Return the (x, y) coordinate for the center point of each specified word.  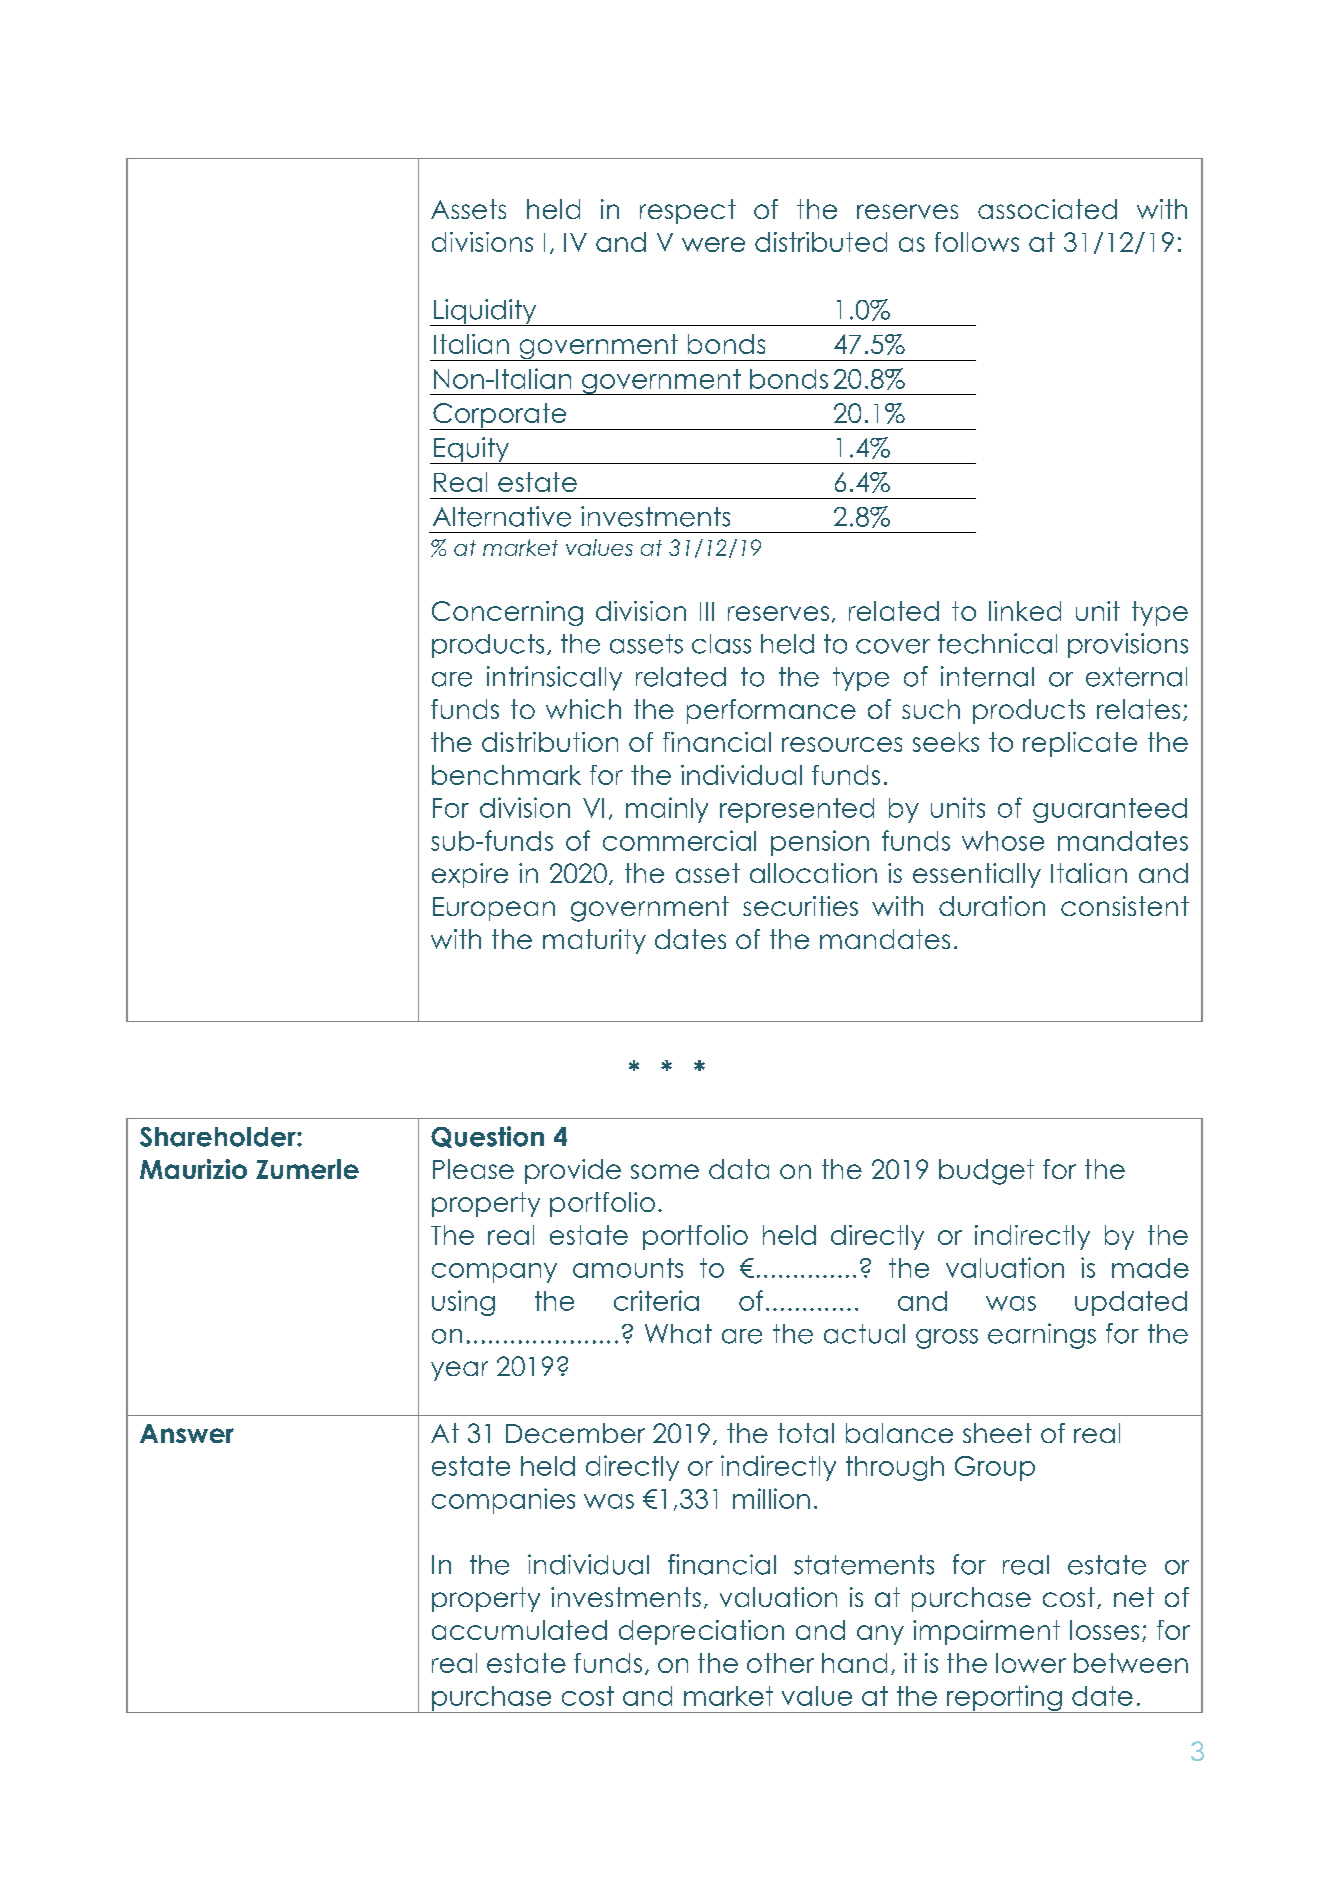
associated (1047, 209)
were (713, 244)
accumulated (519, 1630)
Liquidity (485, 312)
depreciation (701, 1632)
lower (1031, 1663)
